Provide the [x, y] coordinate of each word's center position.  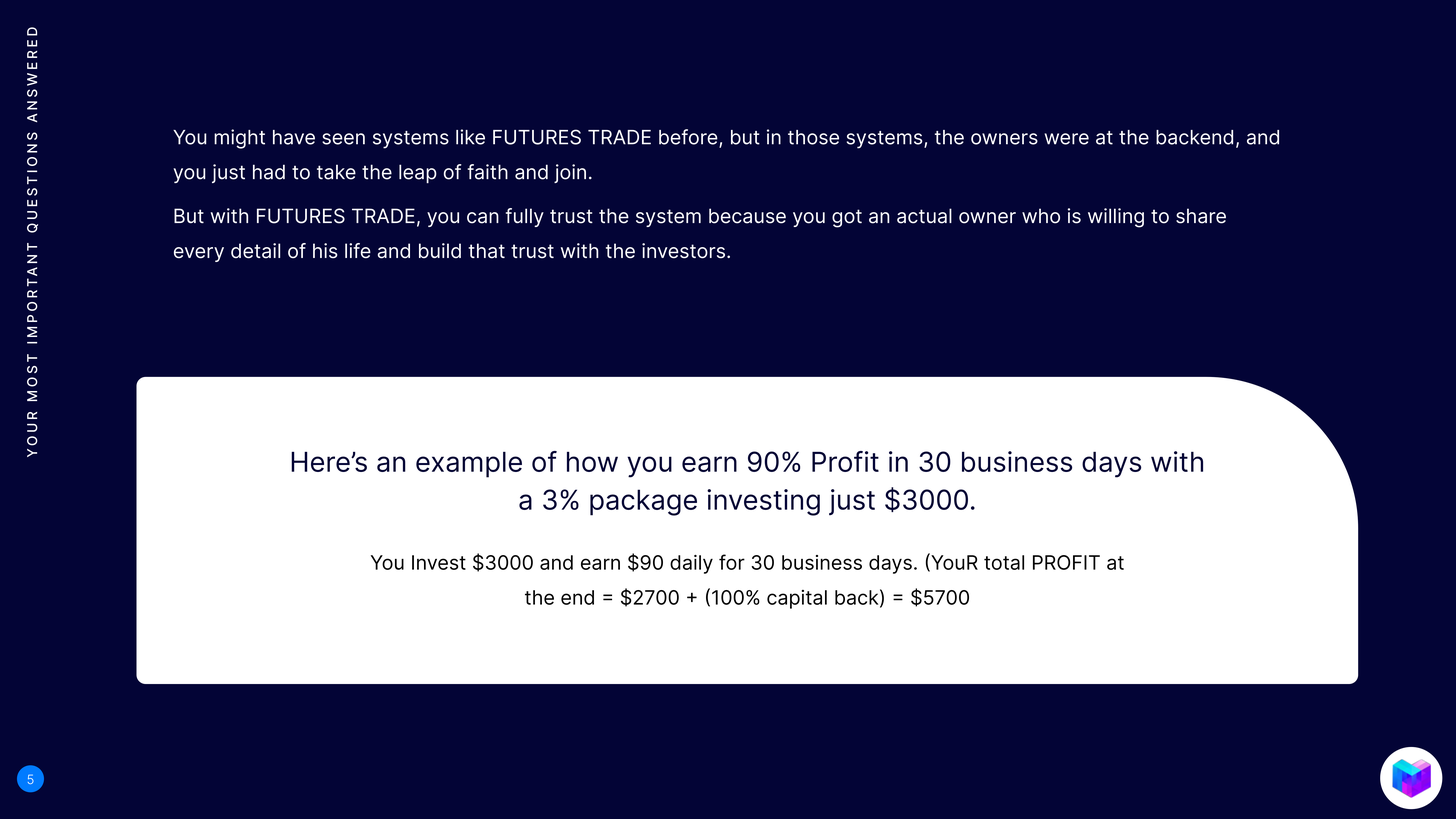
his [325, 251]
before [689, 138]
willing [1116, 218]
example [469, 464]
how [592, 462]
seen [343, 139]
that [486, 251]
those [813, 137]
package [643, 502]
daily [691, 564]
